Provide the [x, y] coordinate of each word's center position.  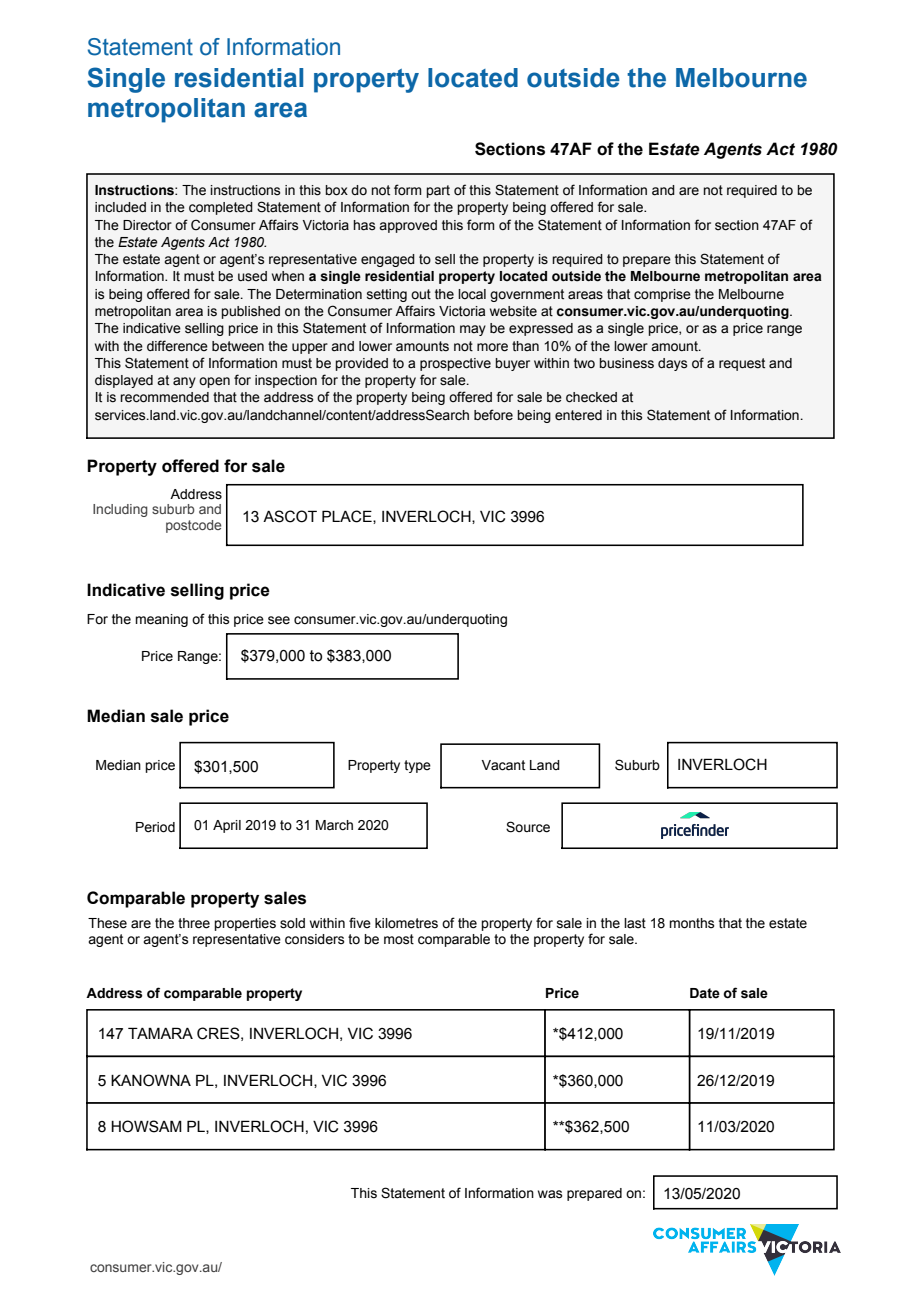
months [692, 923]
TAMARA [160, 1033]
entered [578, 415]
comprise [662, 295]
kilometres [406, 923]
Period [155, 827]
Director [147, 225]
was [550, 1194]
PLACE [348, 517]
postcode [193, 526]
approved [408, 226]
